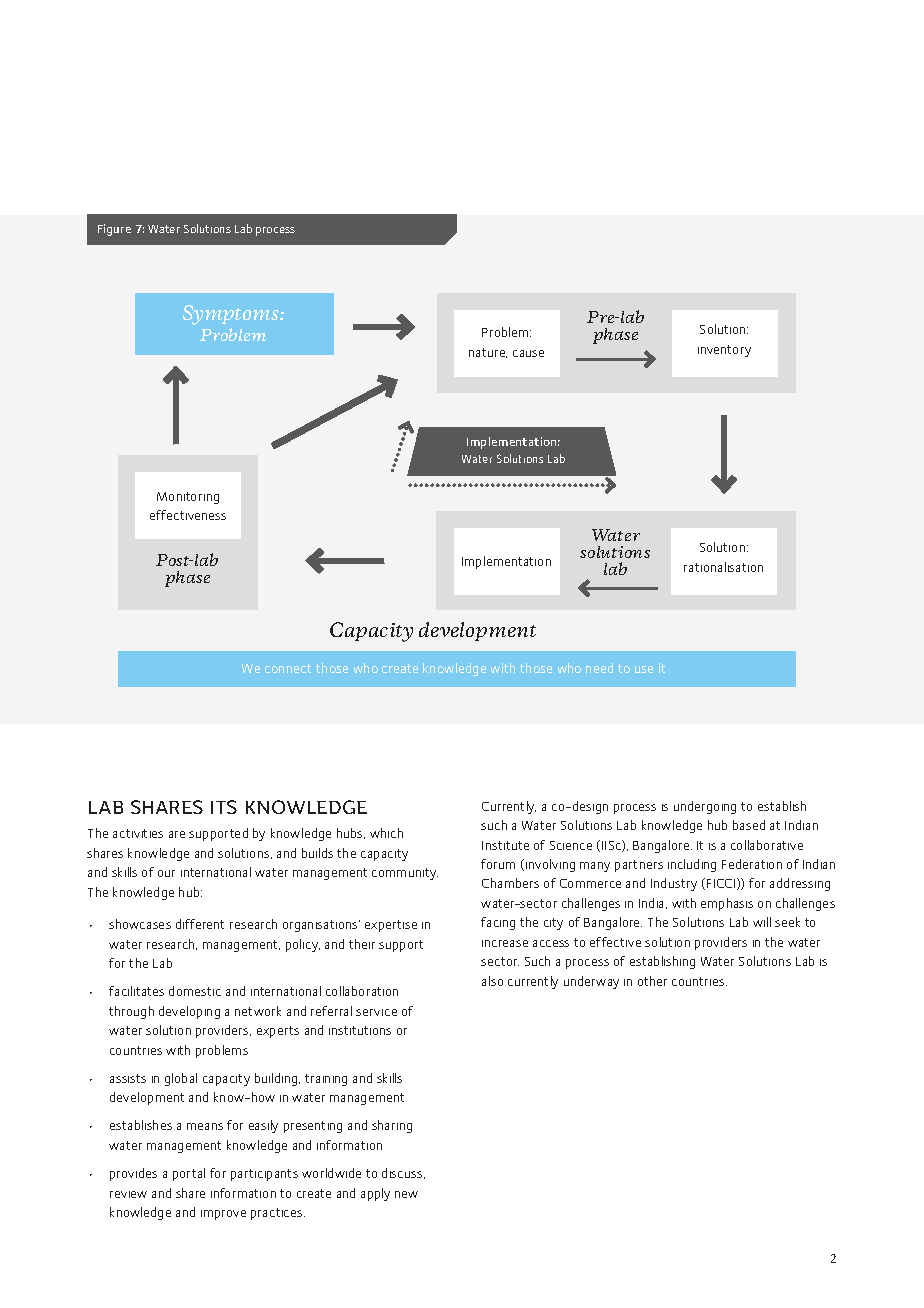 The image size is (924, 1308). Describe the element at coordinates (114, 230) in the image. I see `Figure` at that location.
